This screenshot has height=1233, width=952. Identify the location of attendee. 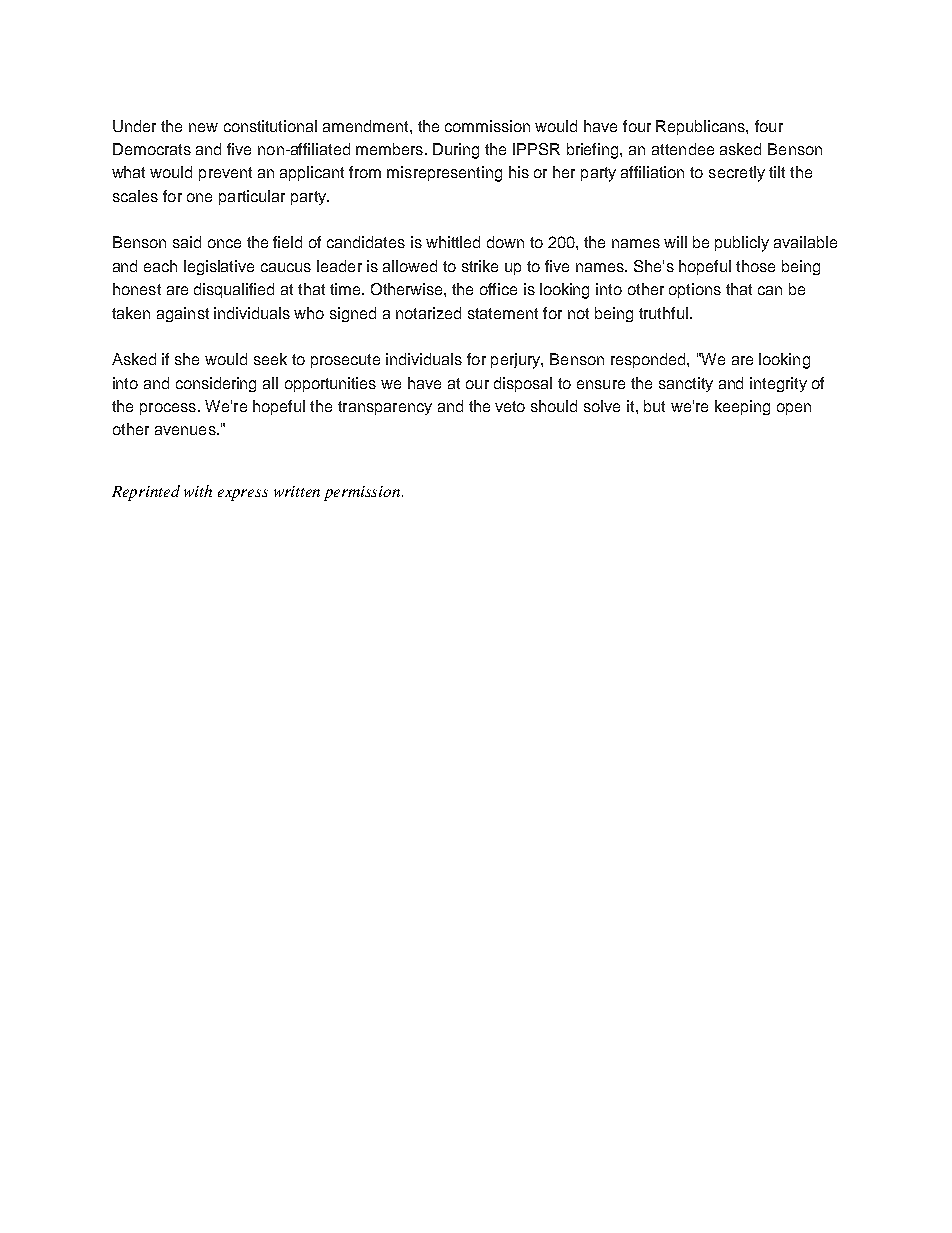
(683, 149).
